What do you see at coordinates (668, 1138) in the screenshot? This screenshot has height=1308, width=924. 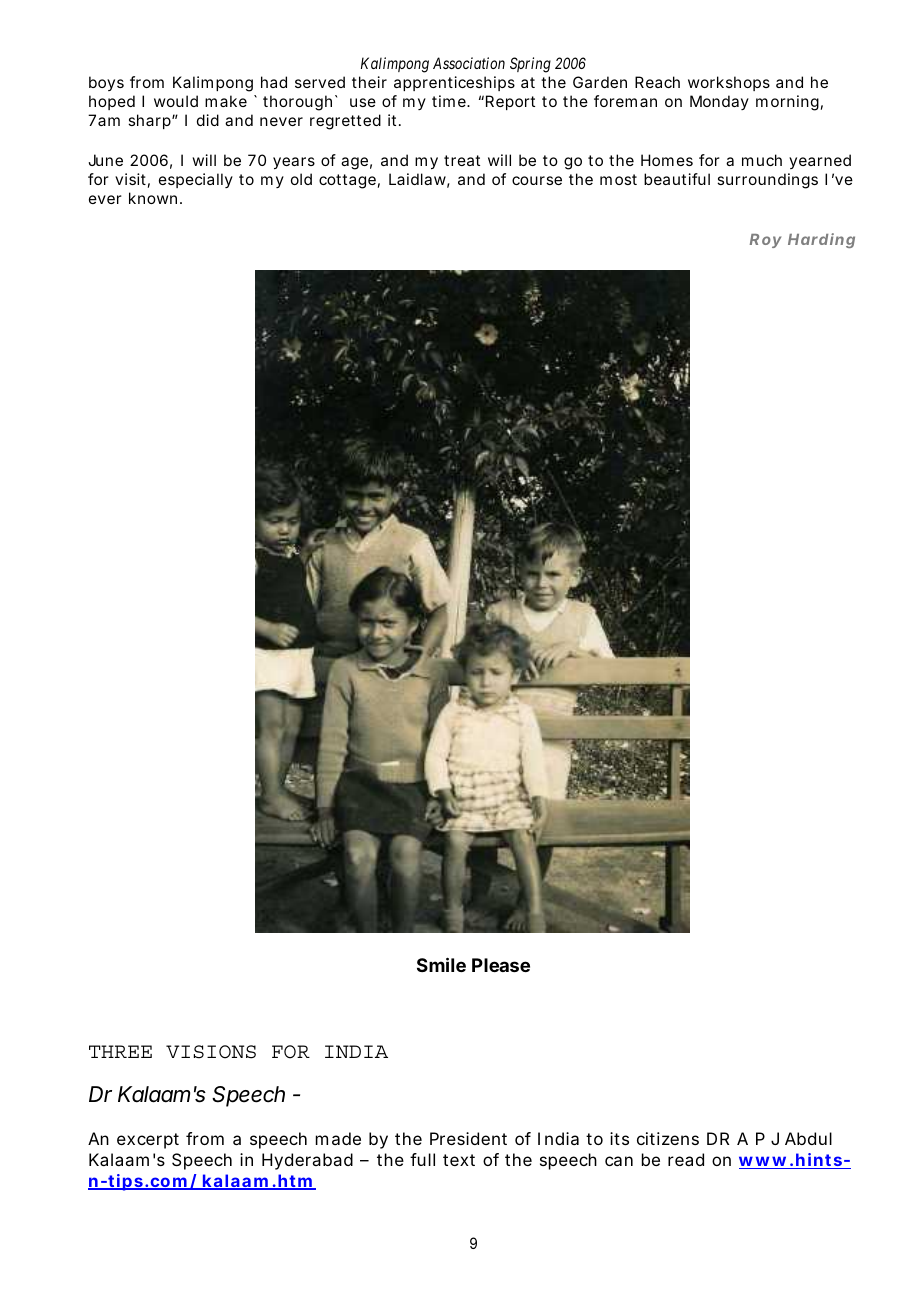 I see `citizens` at bounding box center [668, 1138].
